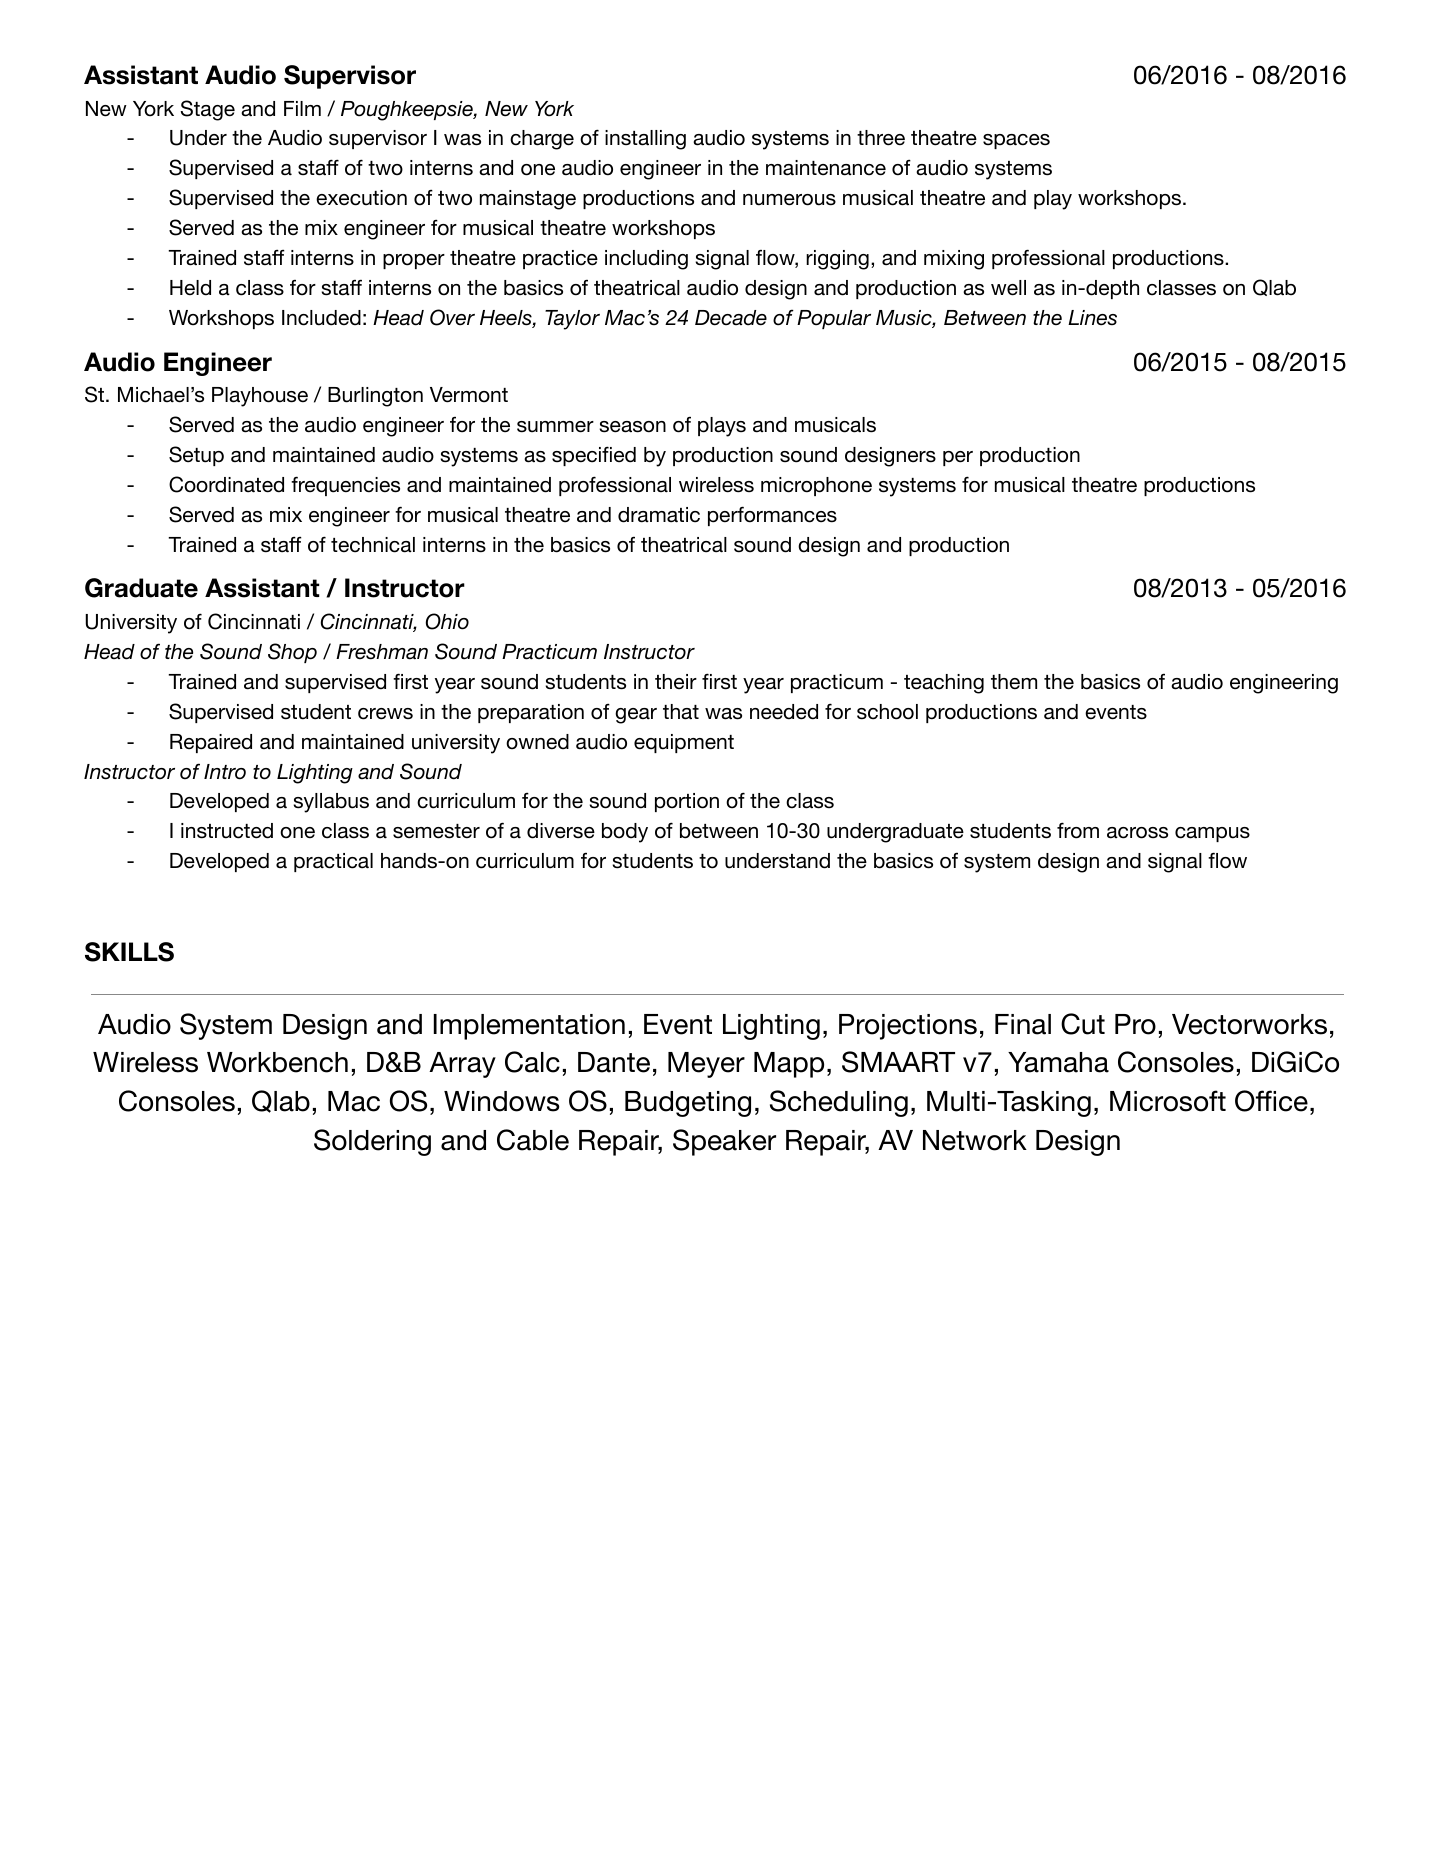  Describe the element at coordinates (632, 427) in the image. I see `season` at that location.
